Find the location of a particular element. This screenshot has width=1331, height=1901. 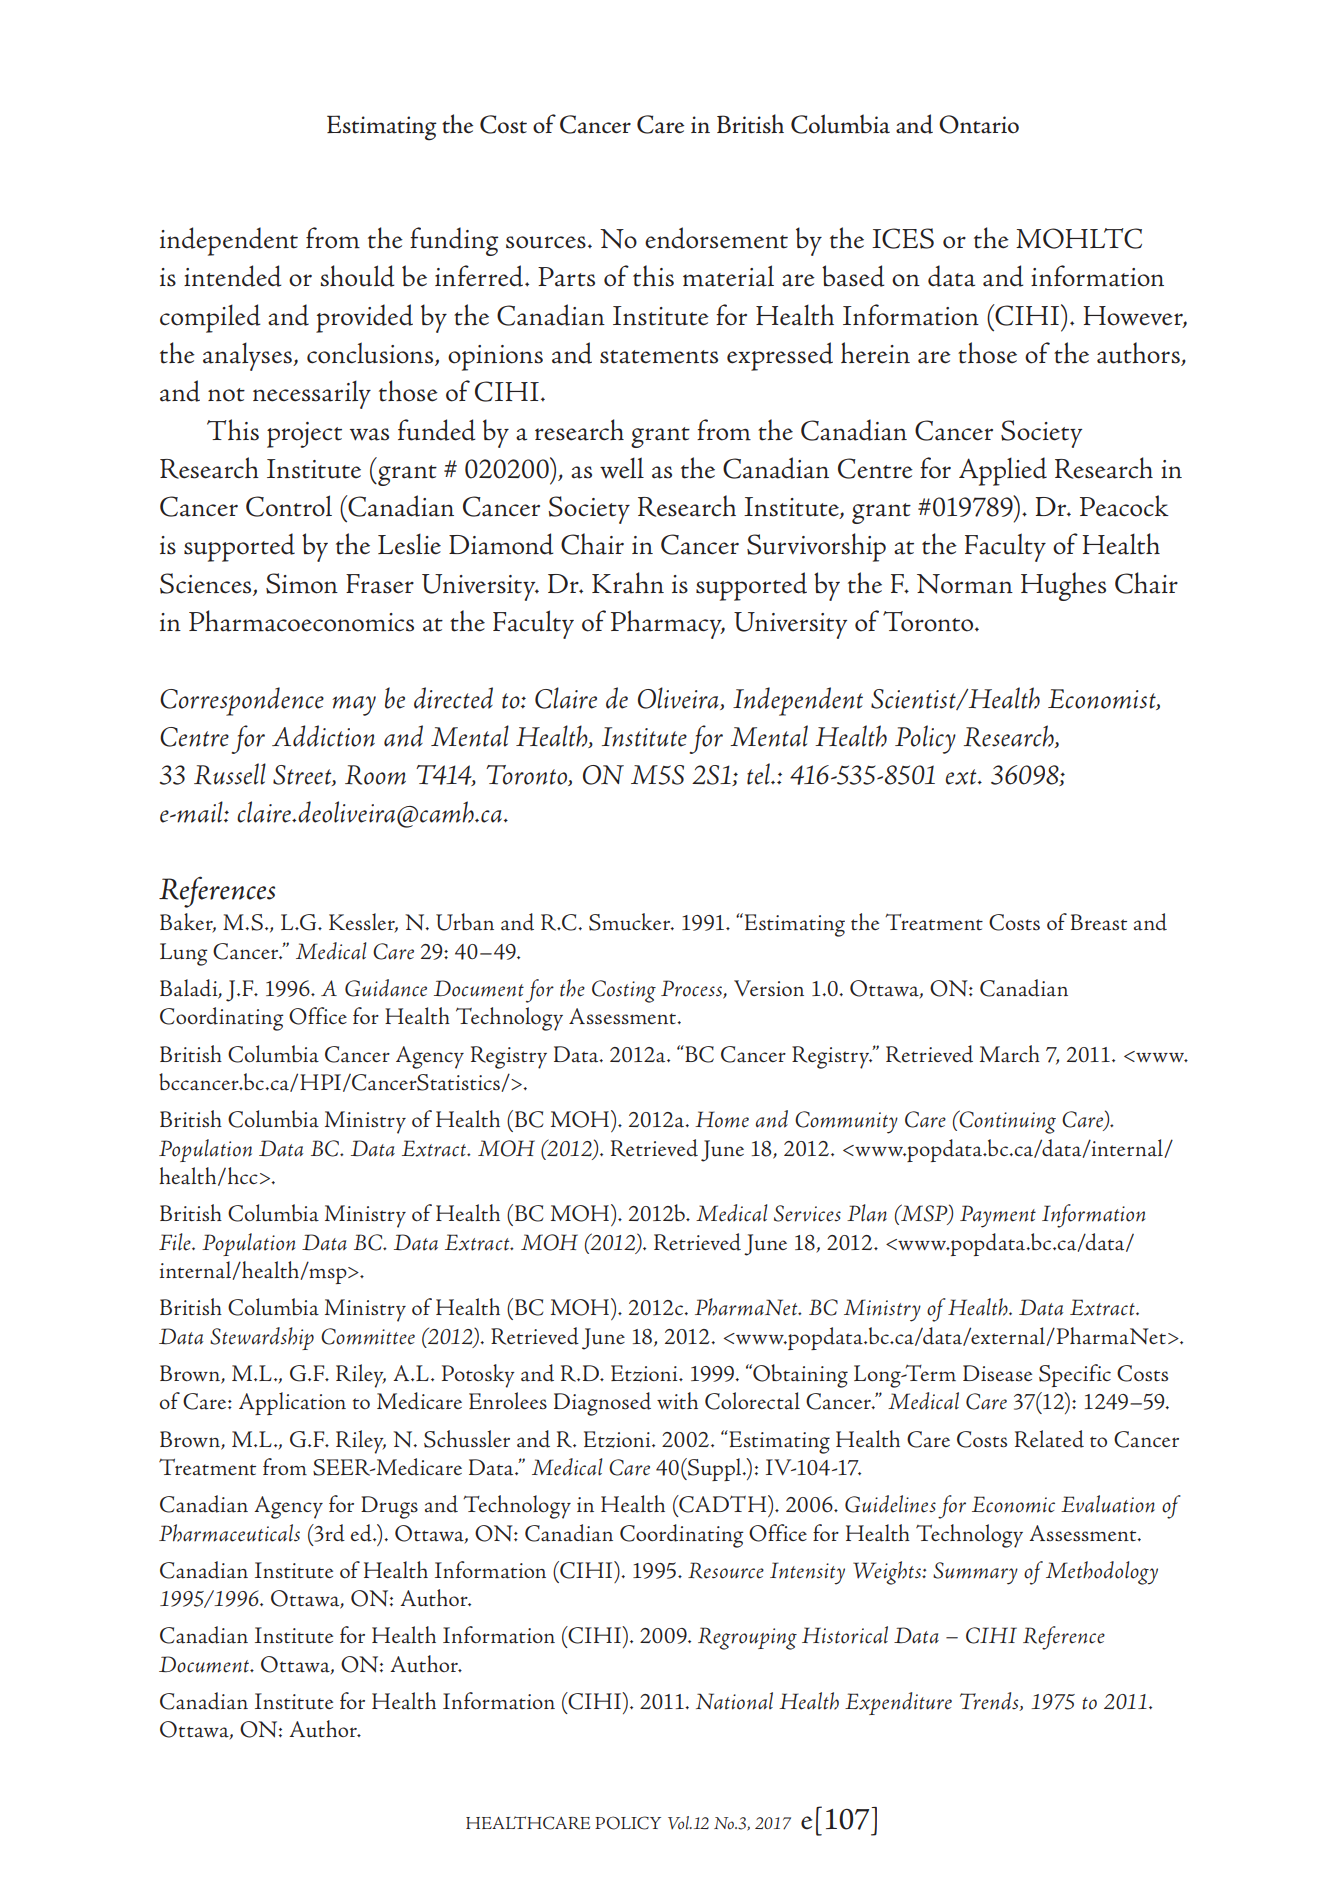

with is located at coordinates (677, 1401).
